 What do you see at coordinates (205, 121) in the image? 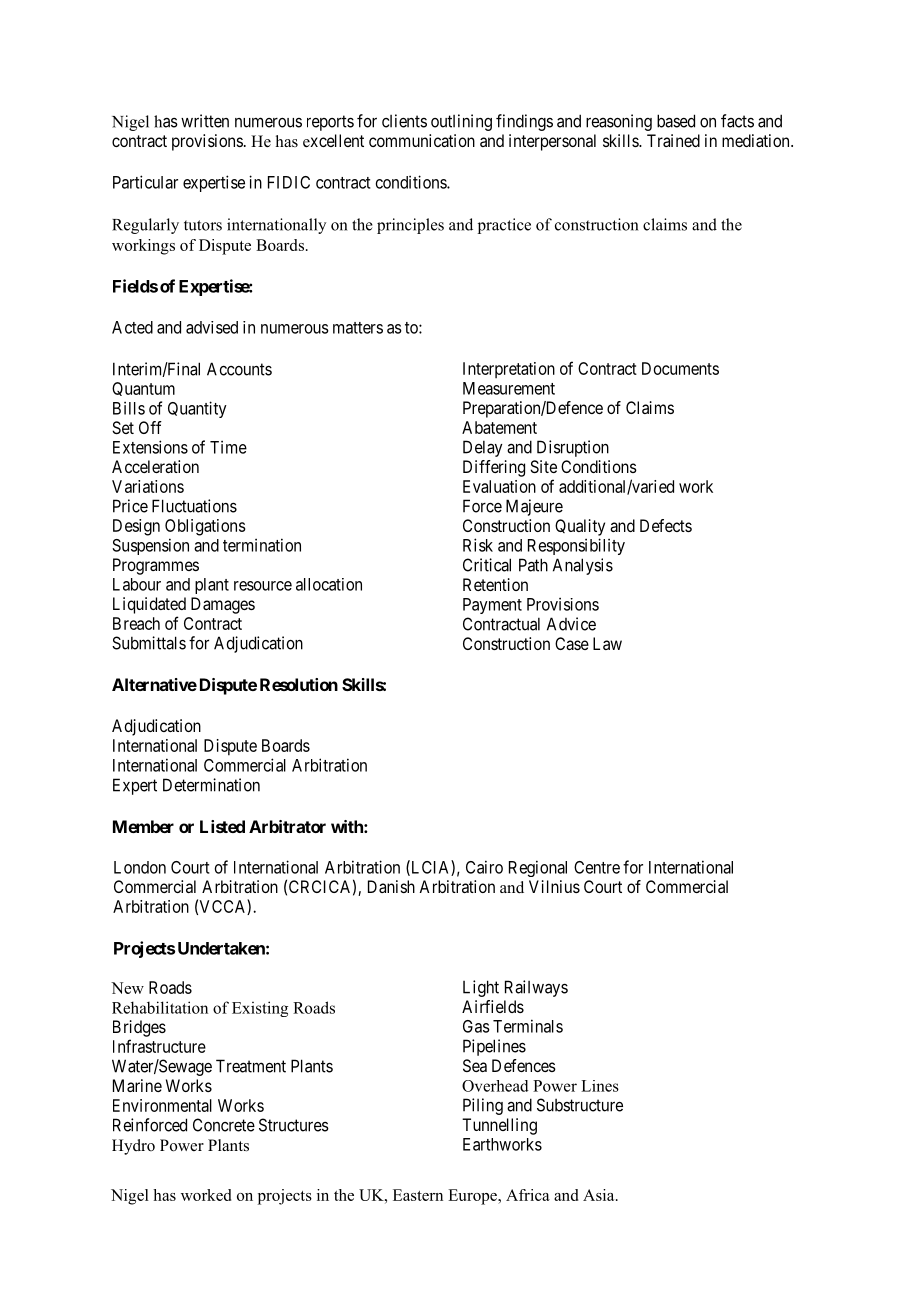
I see `written` at bounding box center [205, 121].
